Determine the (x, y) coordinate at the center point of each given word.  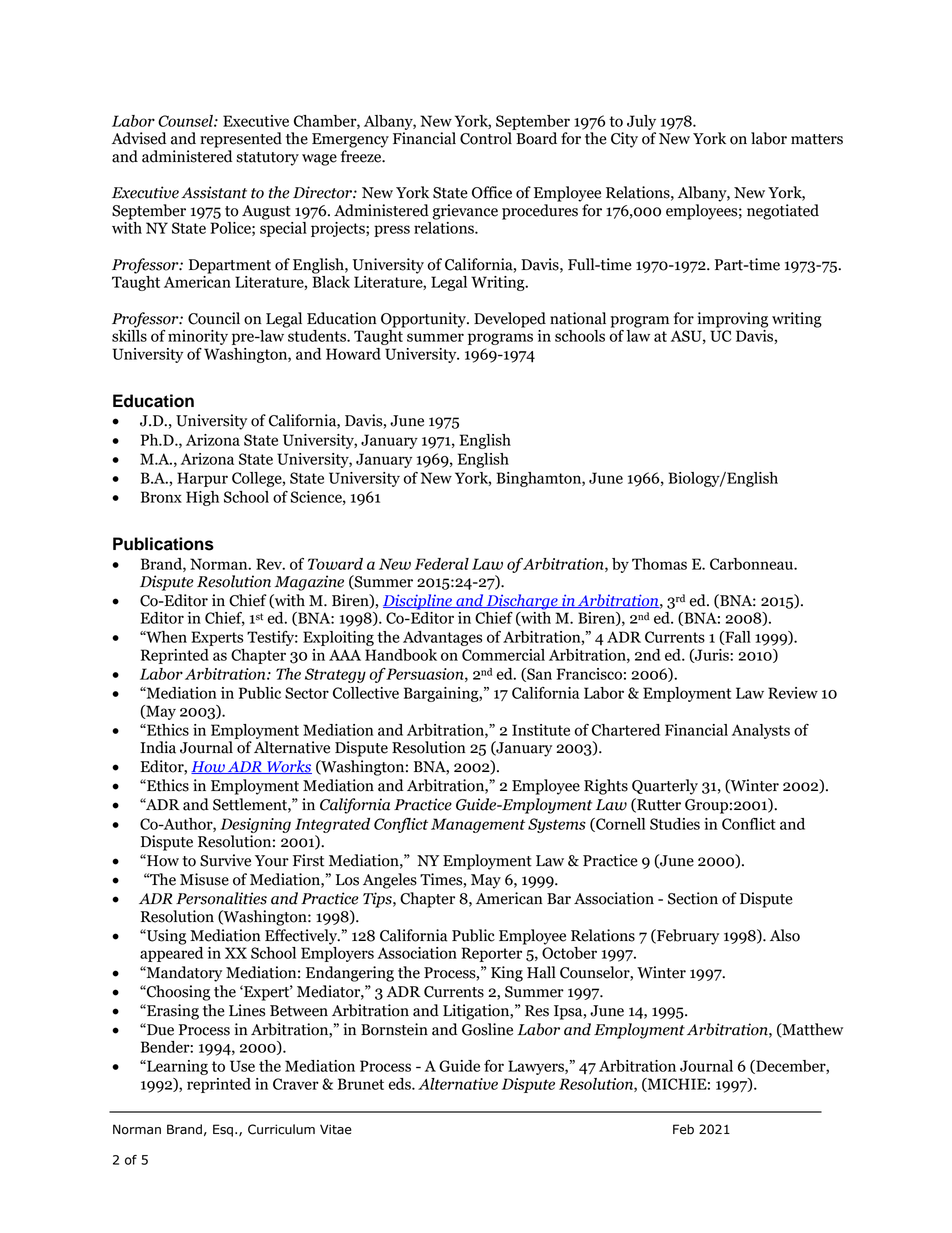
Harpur (202, 479)
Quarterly (665, 787)
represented (241, 140)
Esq (223, 1130)
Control (486, 138)
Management (478, 825)
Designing (255, 825)
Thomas (659, 564)
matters (817, 139)
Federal (442, 564)
